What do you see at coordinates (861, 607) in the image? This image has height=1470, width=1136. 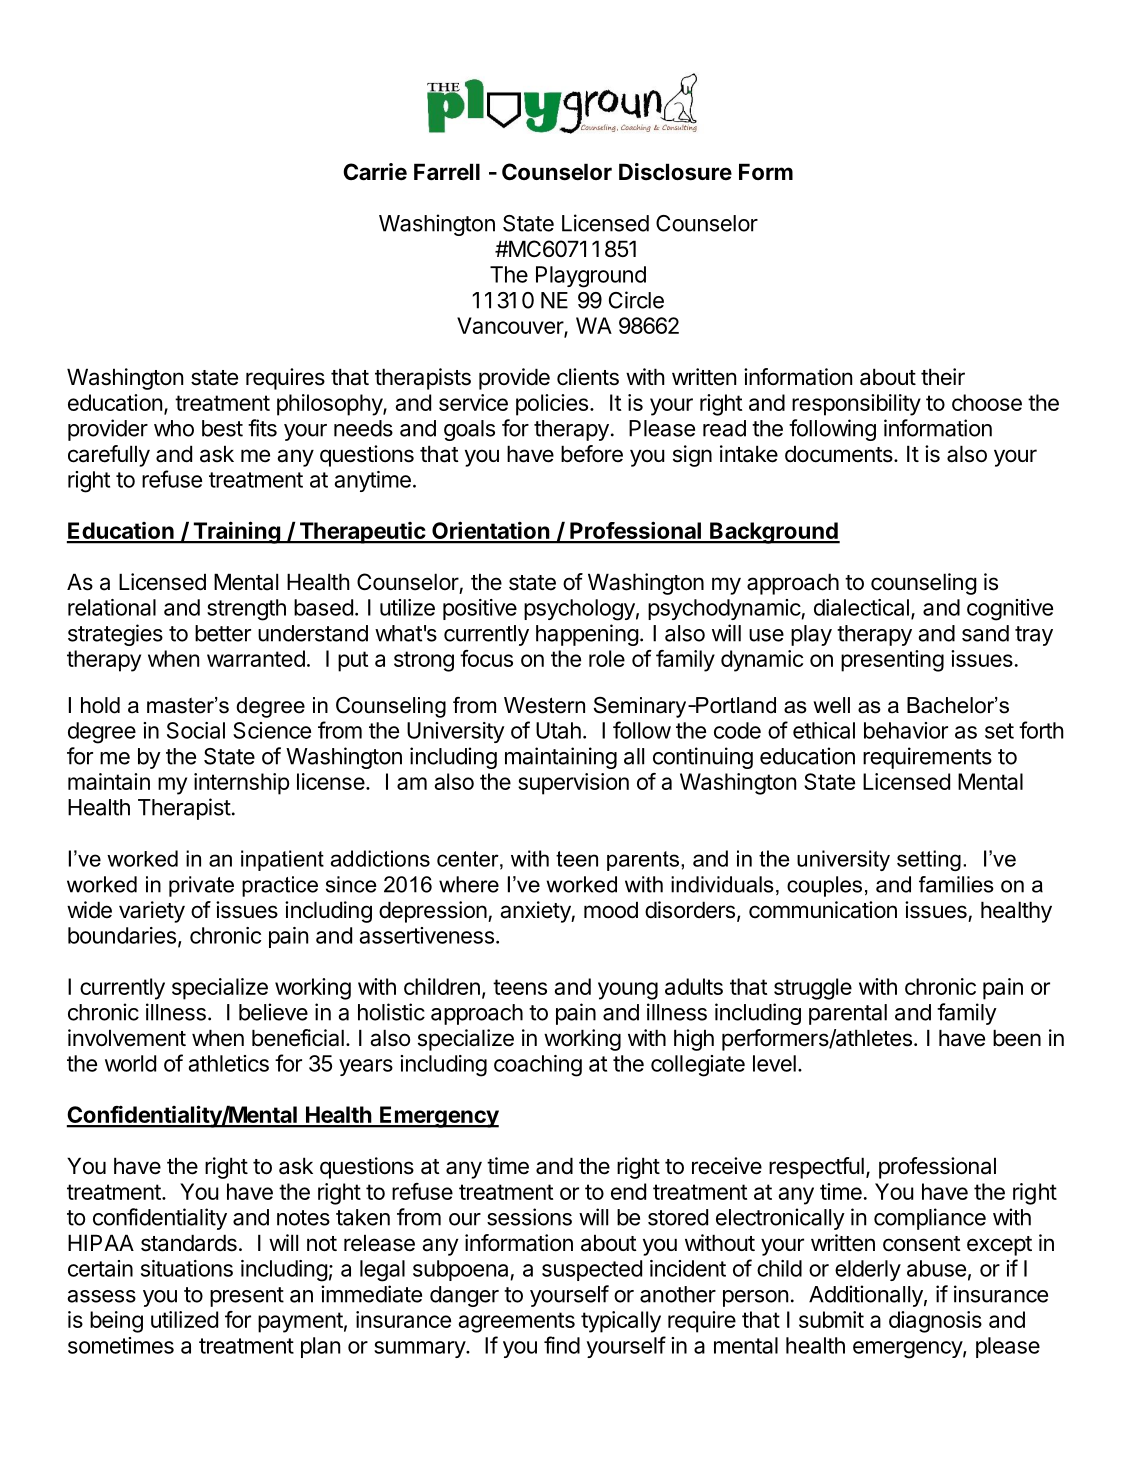 I see `dialectical` at bounding box center [861, 607].
